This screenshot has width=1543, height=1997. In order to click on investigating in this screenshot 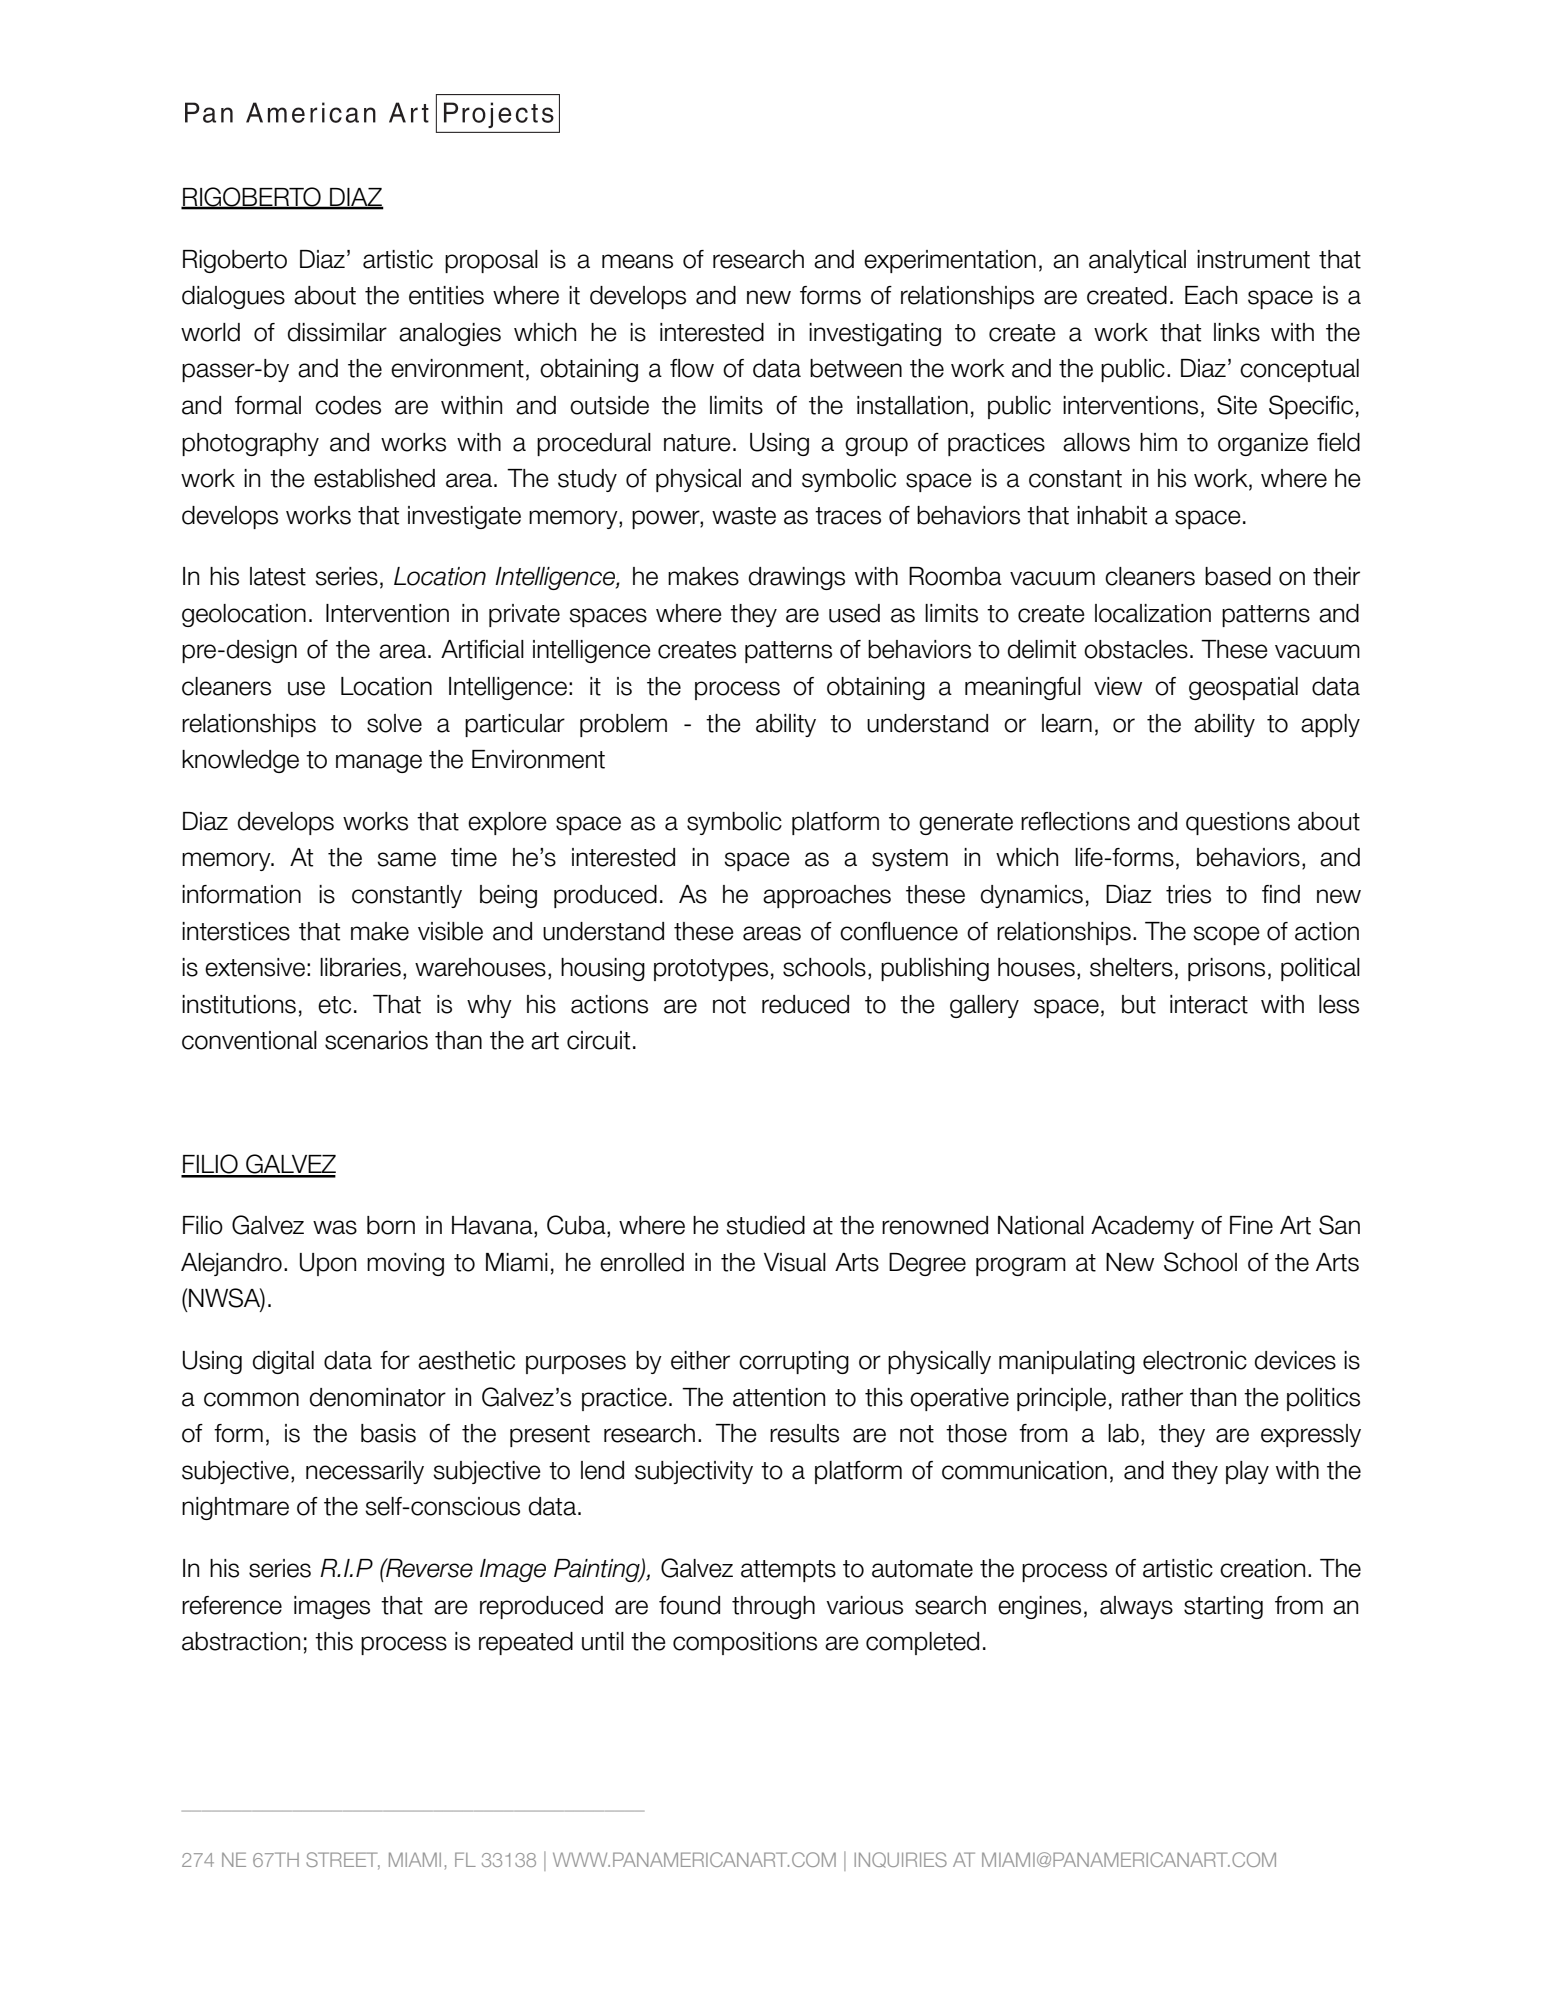, I will do `click(875, 334)`.
